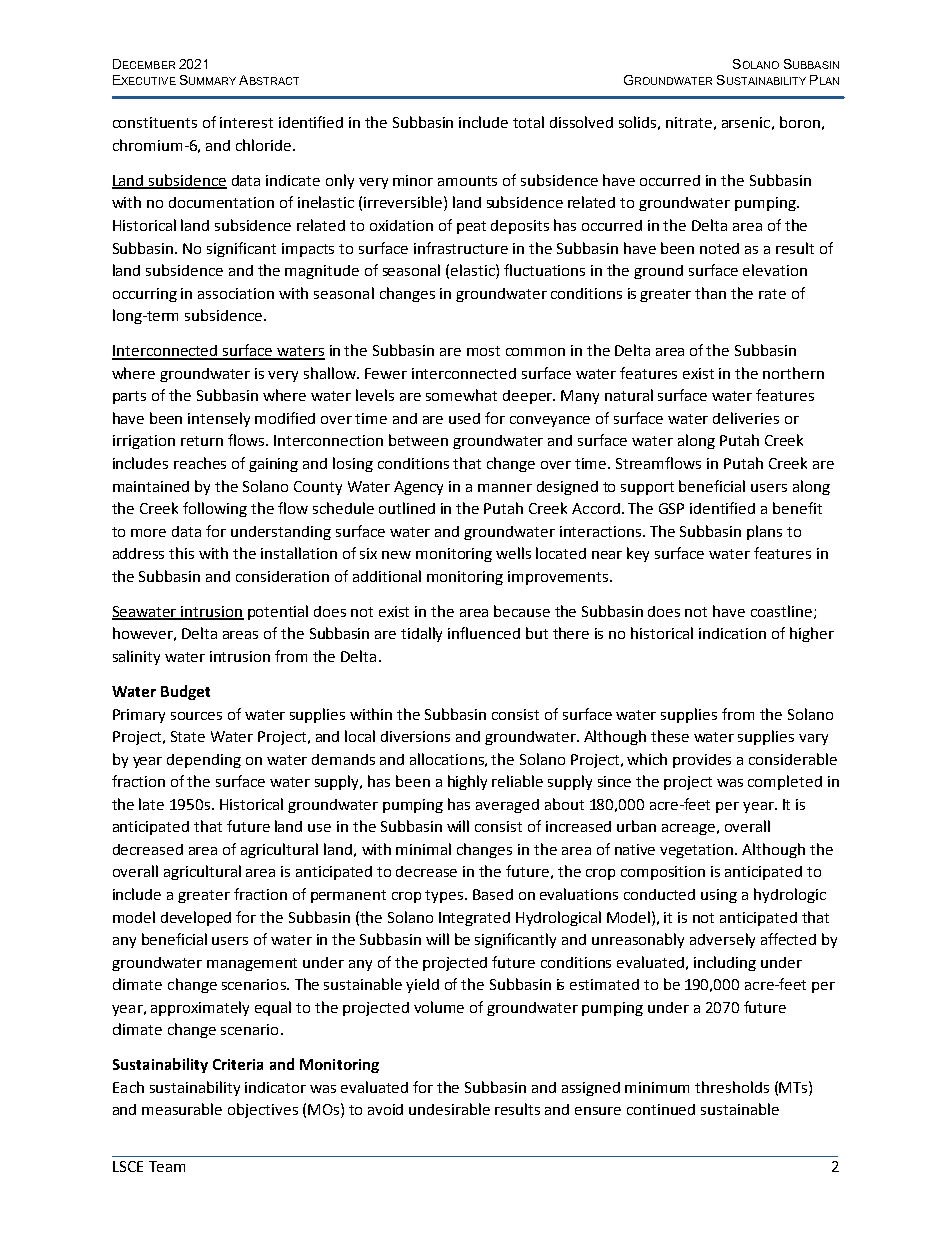  I want to click on association, so click(236, 293).
